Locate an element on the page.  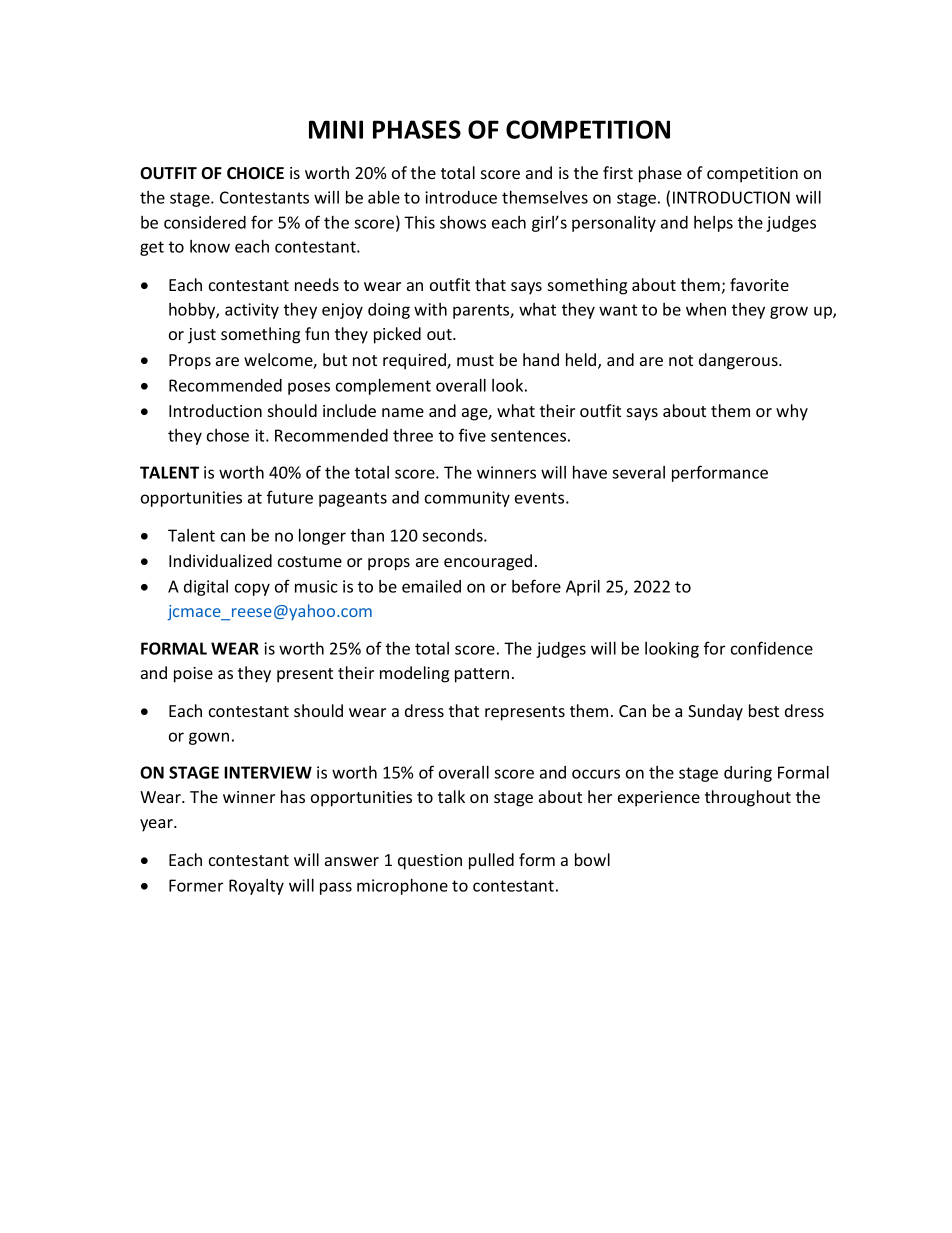
pulled is located at coordinates (491, 861).
